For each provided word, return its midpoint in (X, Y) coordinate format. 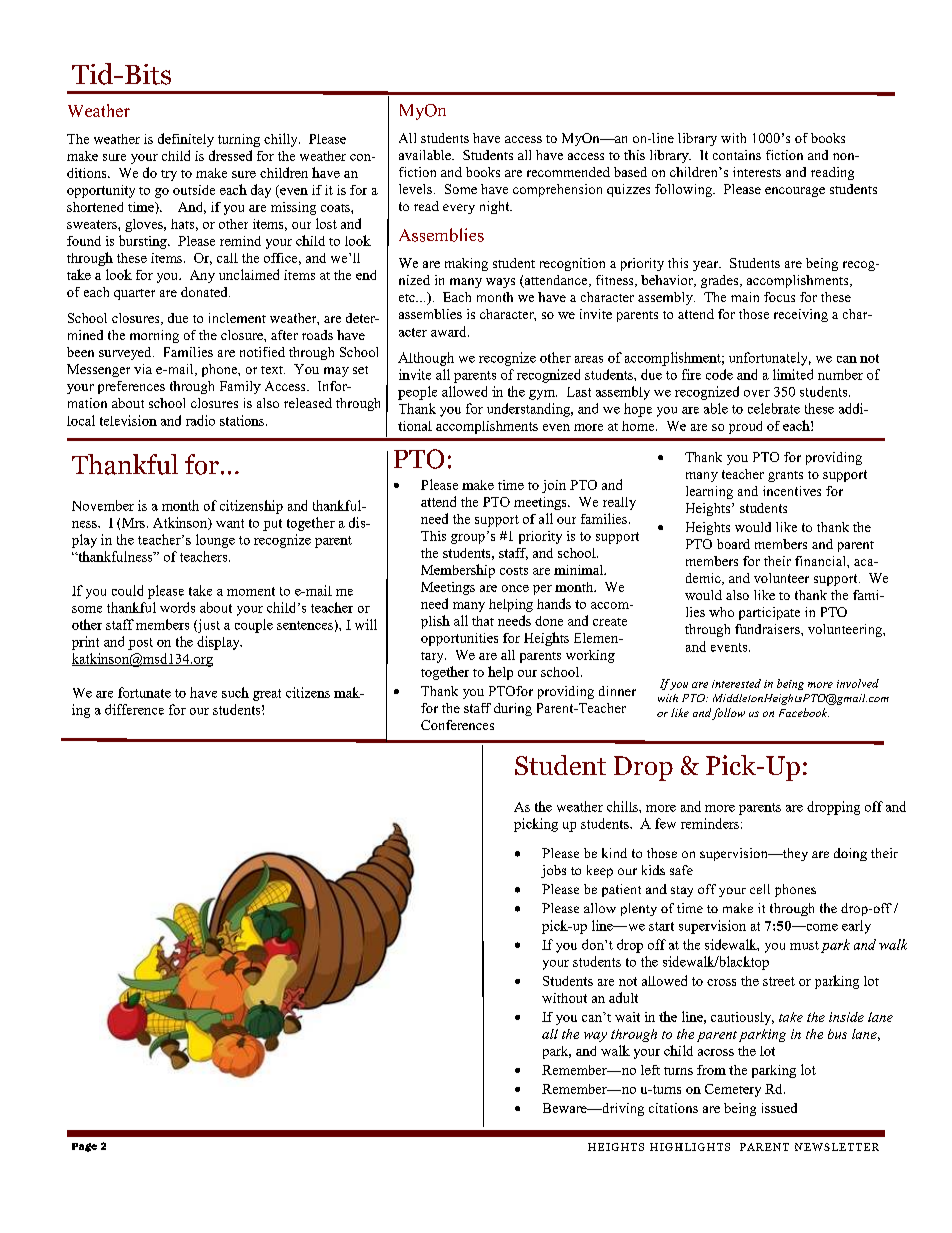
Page (84, 1147)
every (459, 209)
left (650, 1070)
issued (779, 1108)
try (169, 175)
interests (757, 172)
